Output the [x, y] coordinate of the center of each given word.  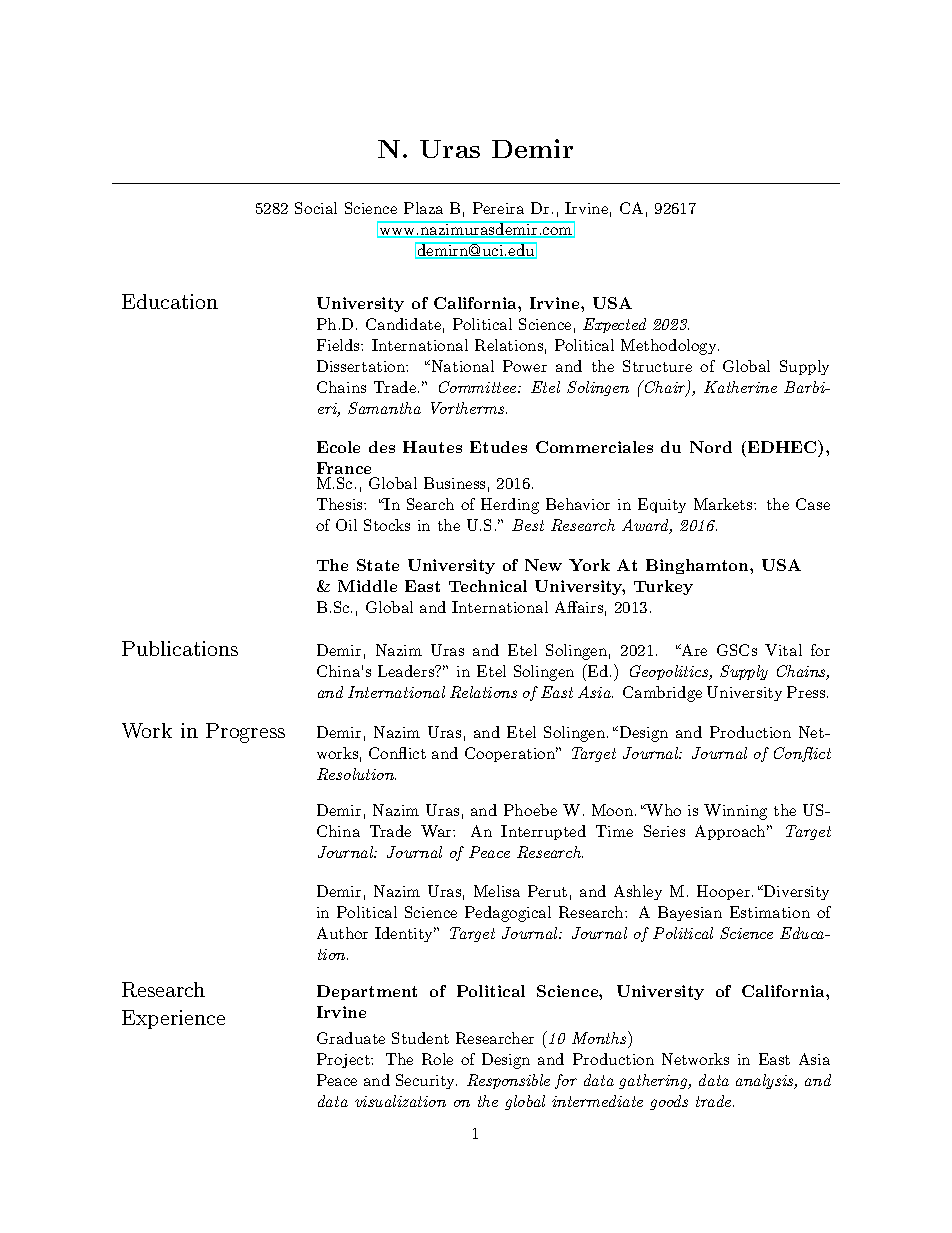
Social [316, 208]
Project [344, 1060]
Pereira [498, 208]
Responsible [508, 1081]
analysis [766, 1081]
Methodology [670, 347]
